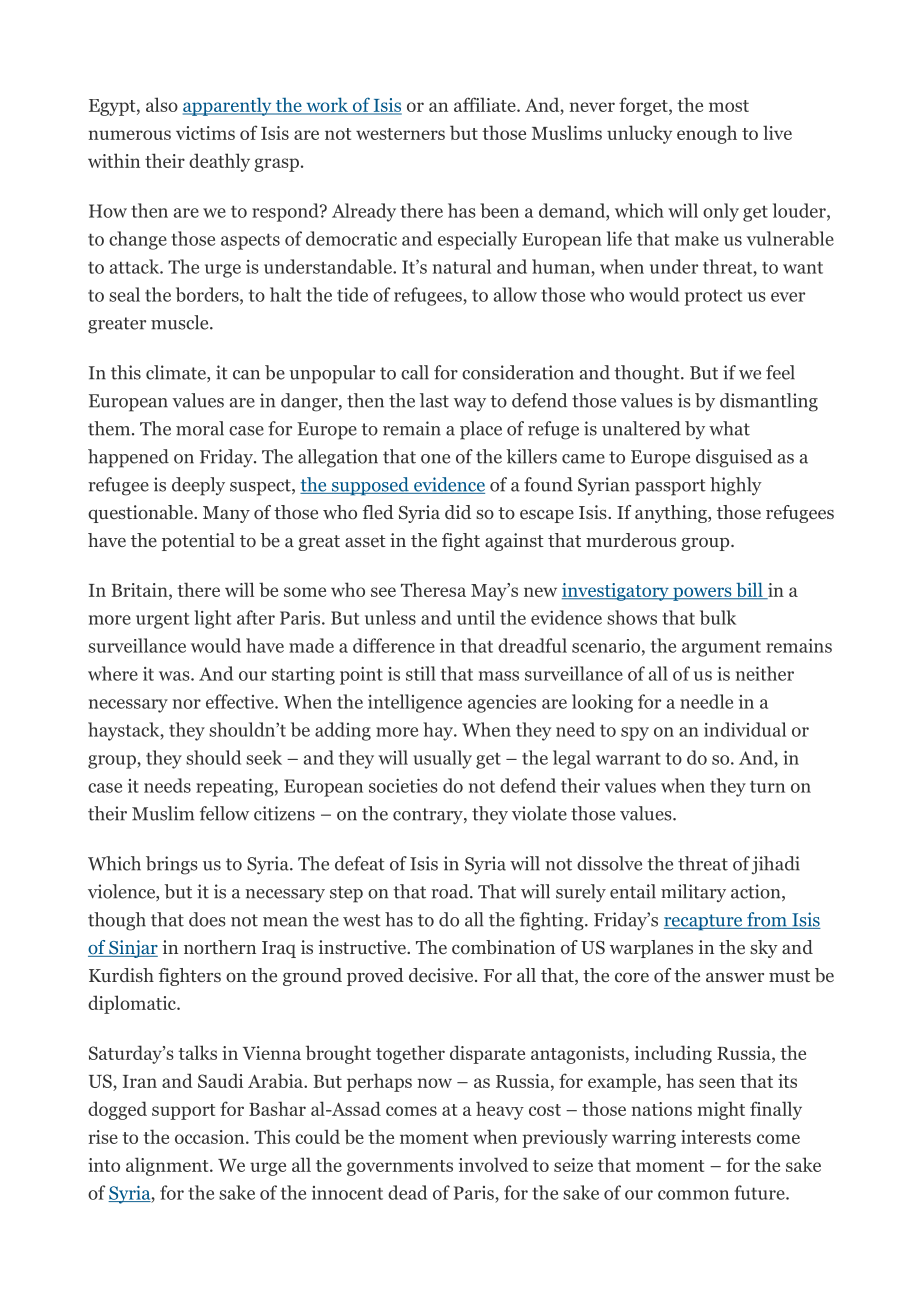 This screenshot has height=1308, width=924. What do you see at coordinates (442, 759) in the screenshot?
I see `usually` at bounding box center [442, 759].
